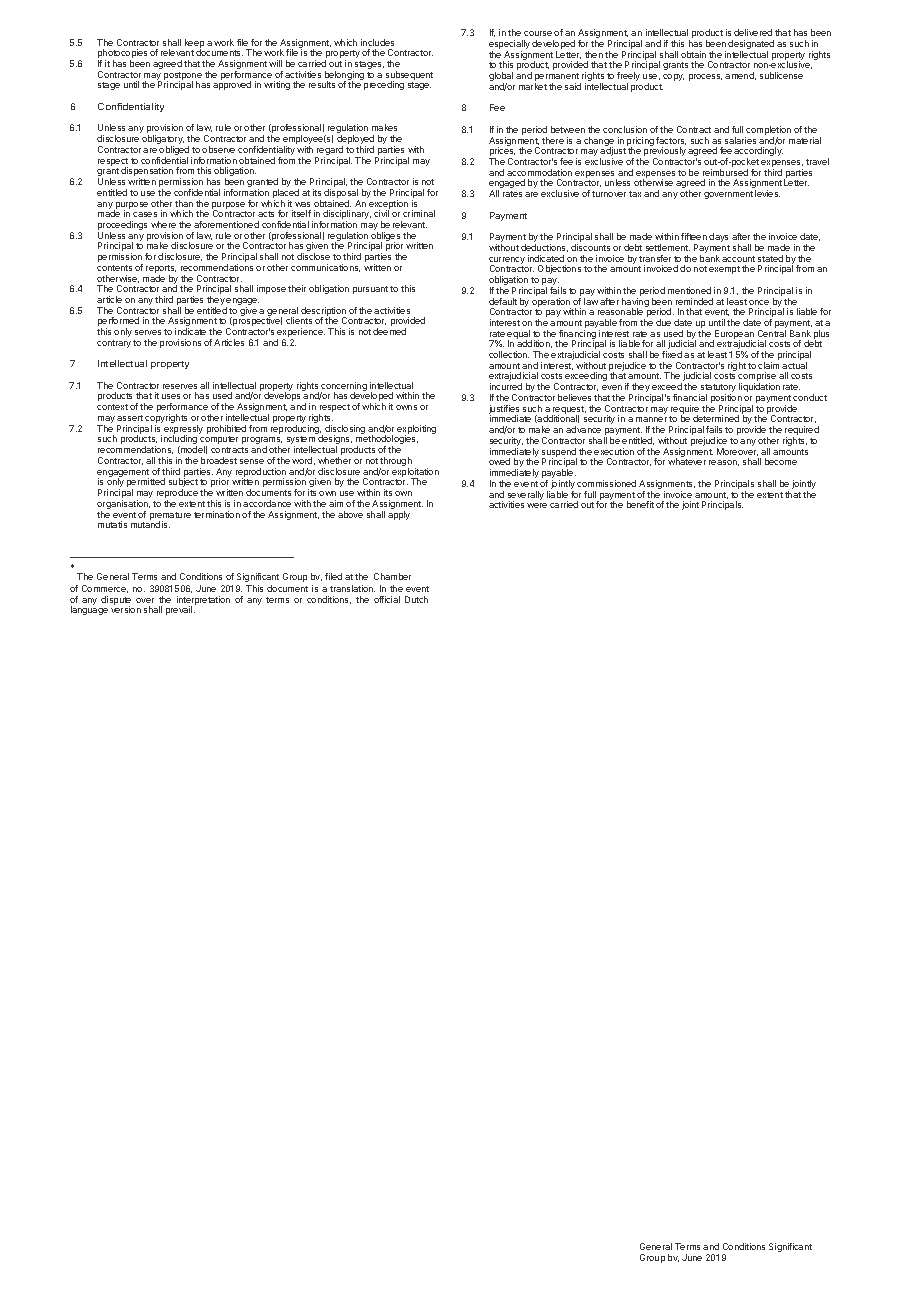 The image size is (924, 1309). Describe the element at coordinates (503, 301) in the screenshot. I see `default` at that location.
